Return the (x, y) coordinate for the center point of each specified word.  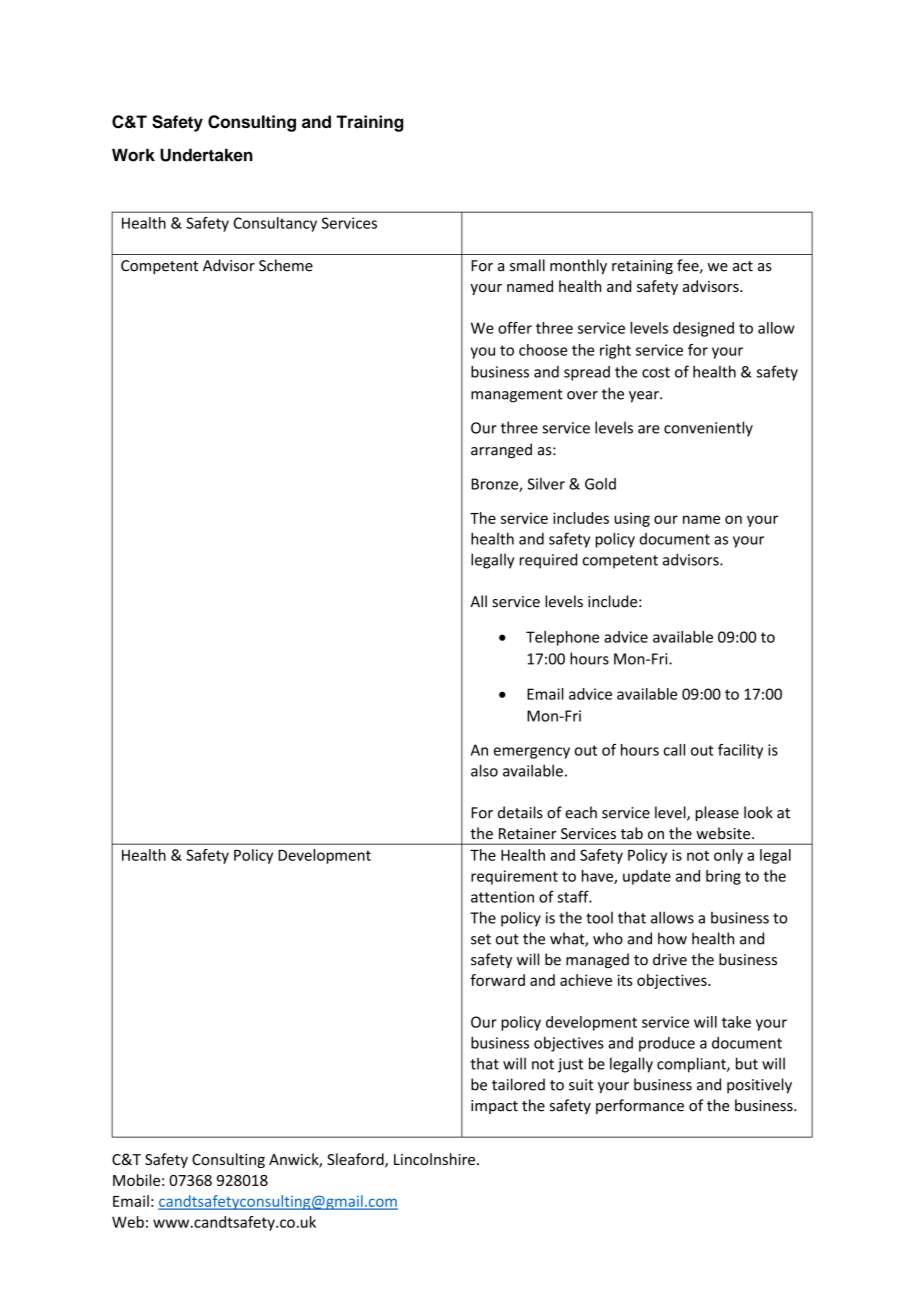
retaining (642, 267)
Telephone (562, 638)
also (484, 770)
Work (133, 155)
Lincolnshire (434, 1159)
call (674, 750)
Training (369, 123)
